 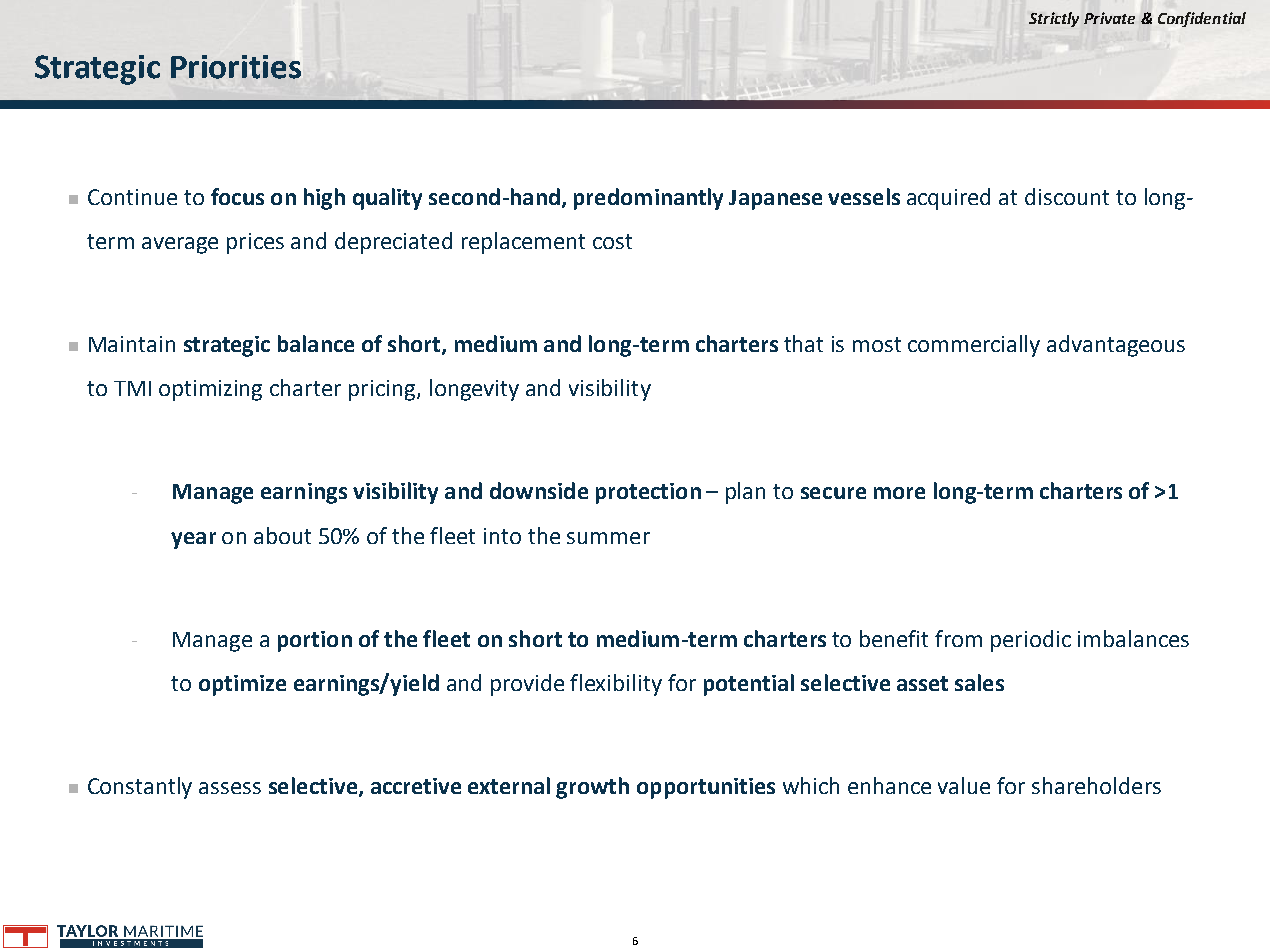 What do you see at coordinates (236, 67) in the screenshot?
I see `Priorities` at bounding box center [236, 67].
